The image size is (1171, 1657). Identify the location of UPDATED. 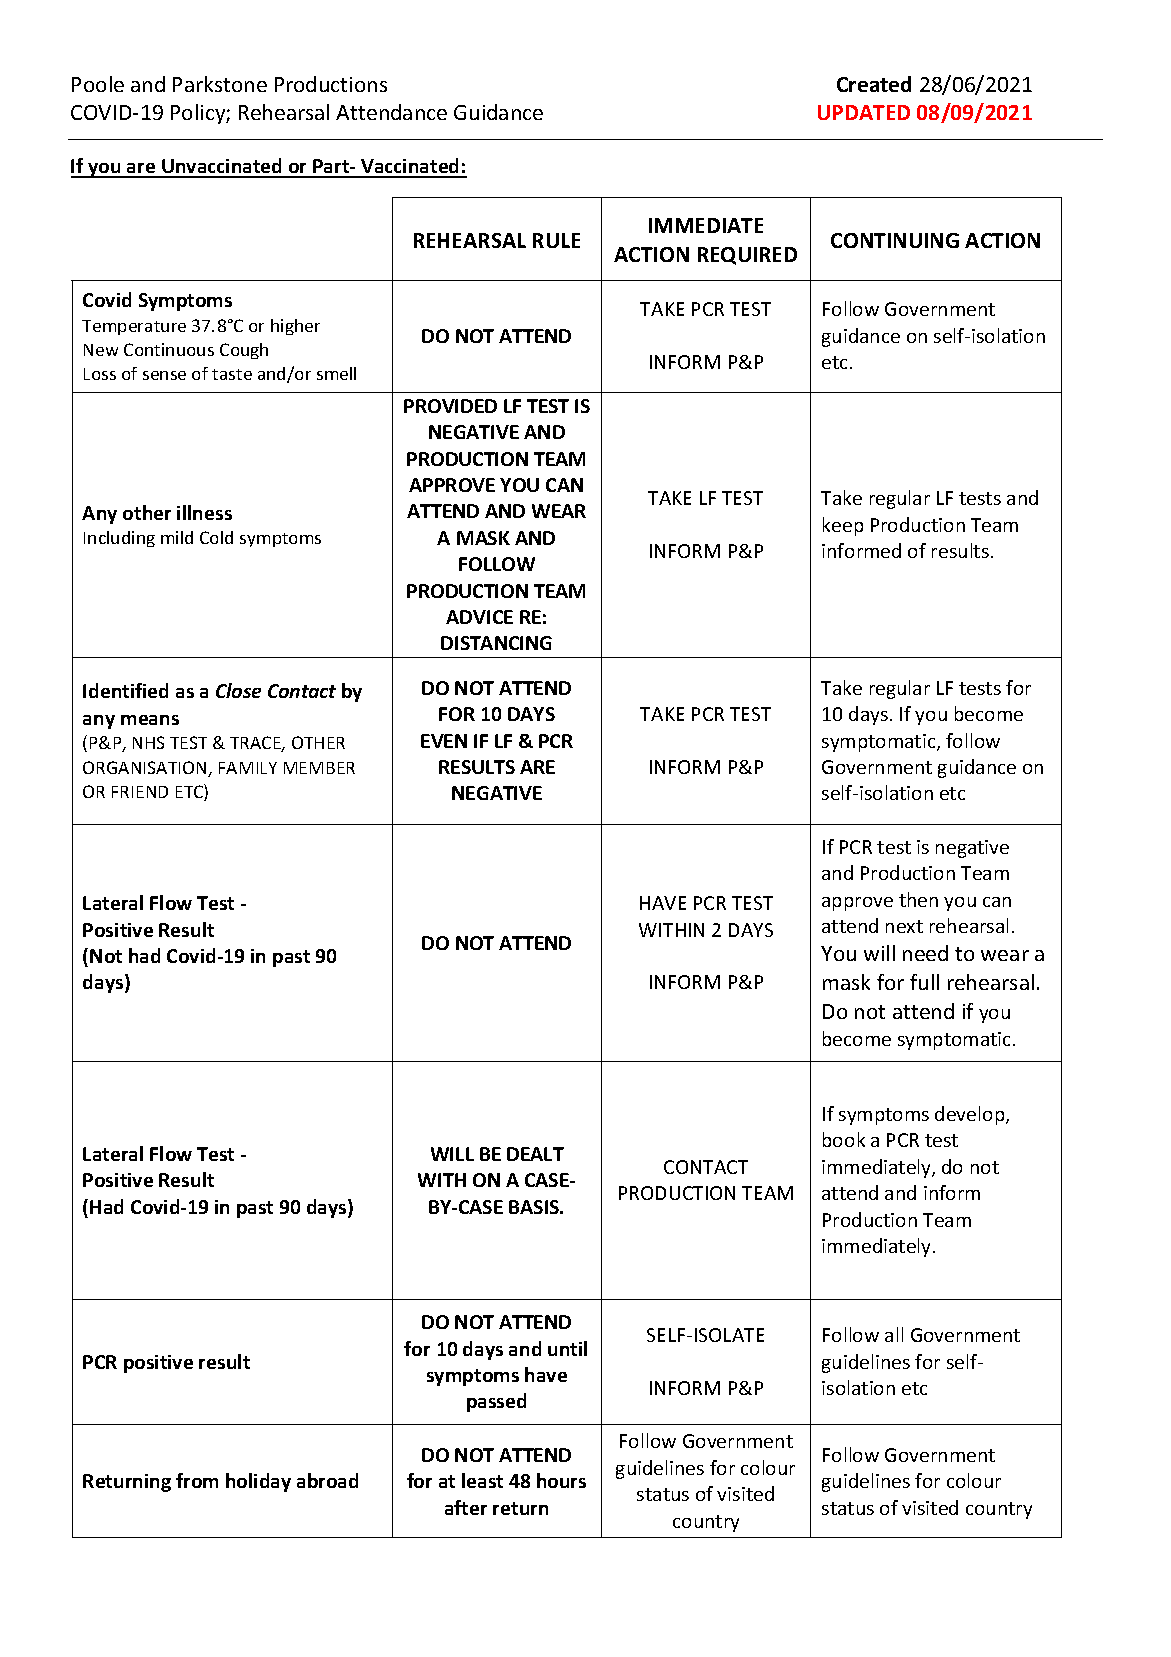
(864, 112).
